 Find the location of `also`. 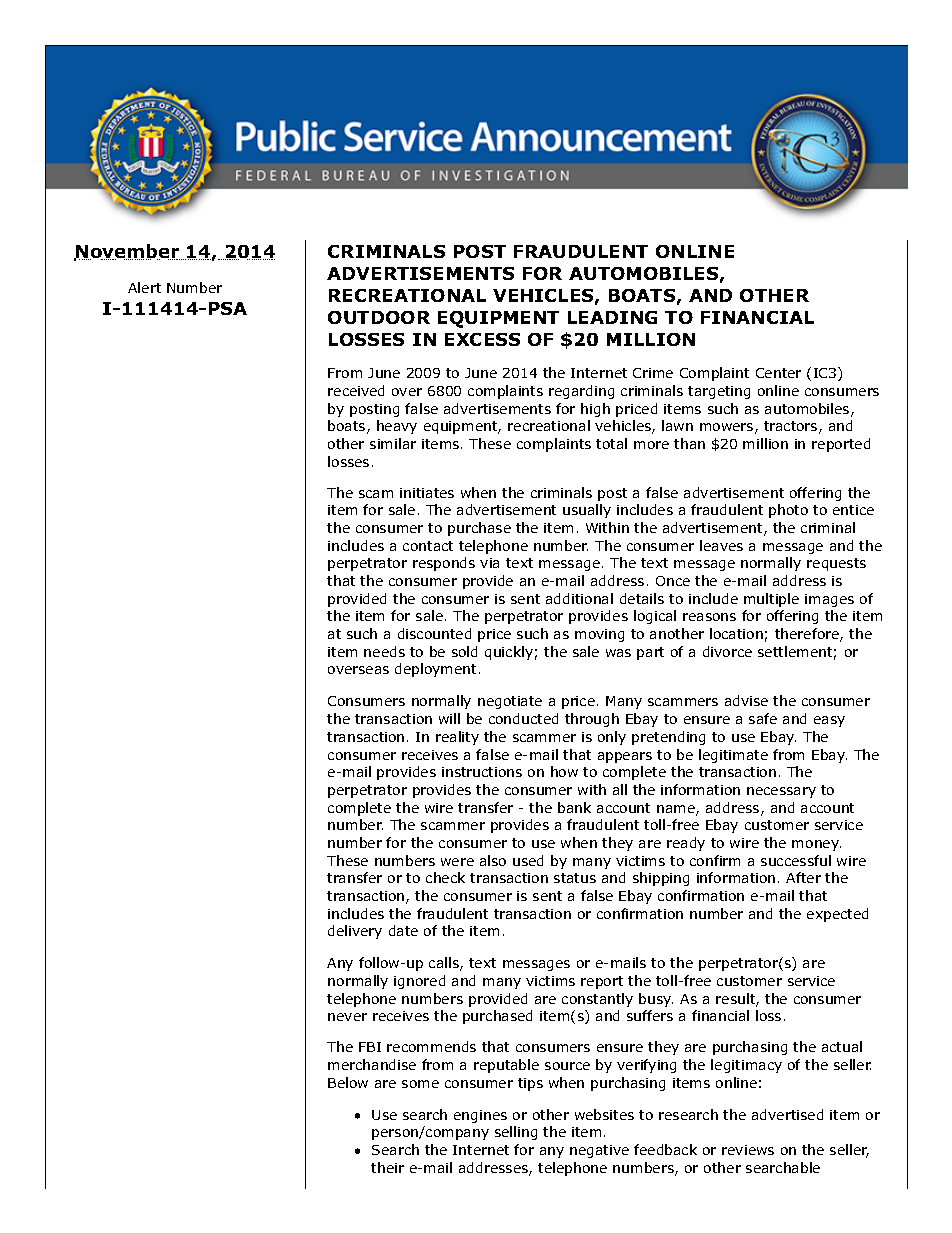

also is located at coordinates (493, 860).
